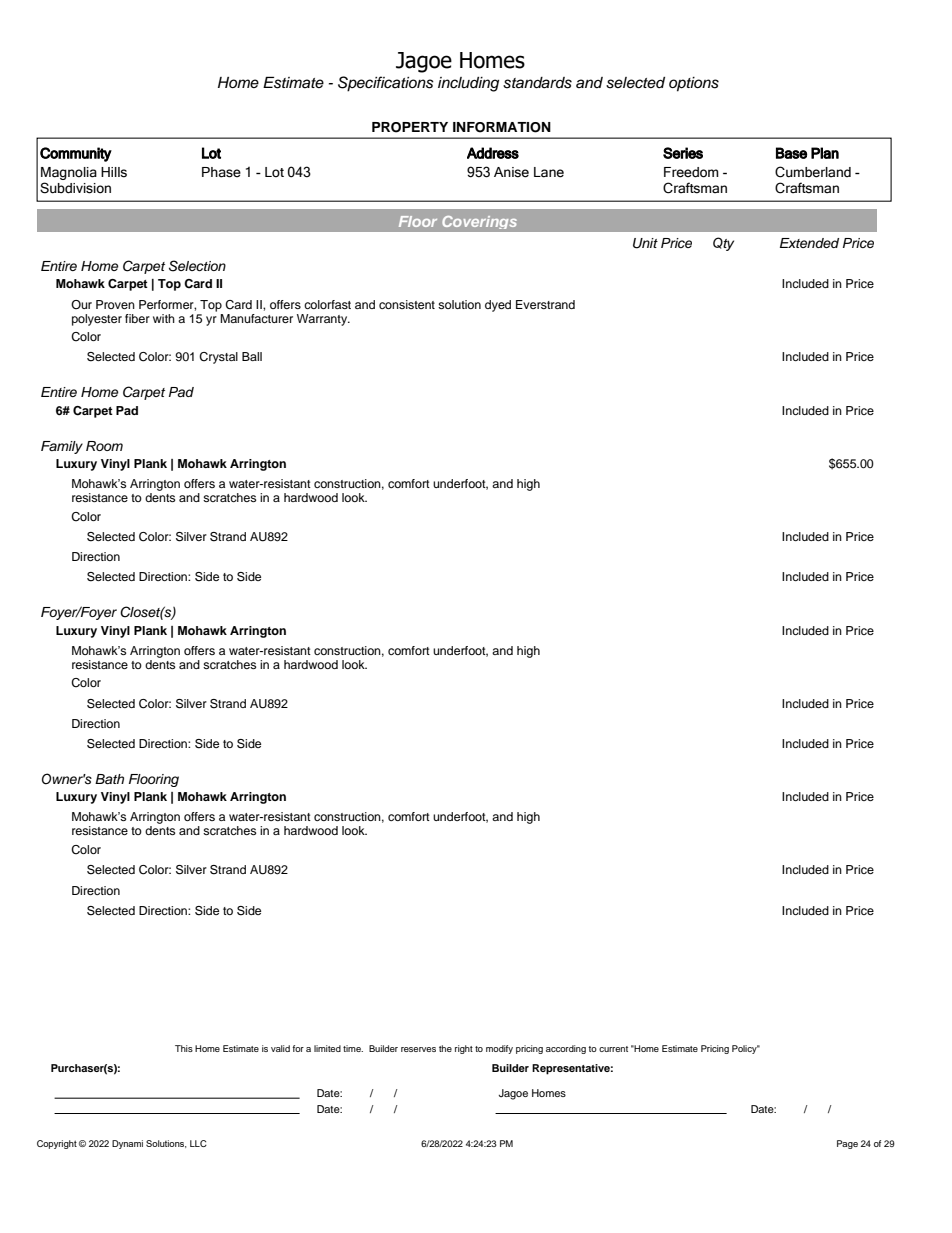  Describe the element at coordinates (791, 153) in the screenshot. I see `Base` at that location.
